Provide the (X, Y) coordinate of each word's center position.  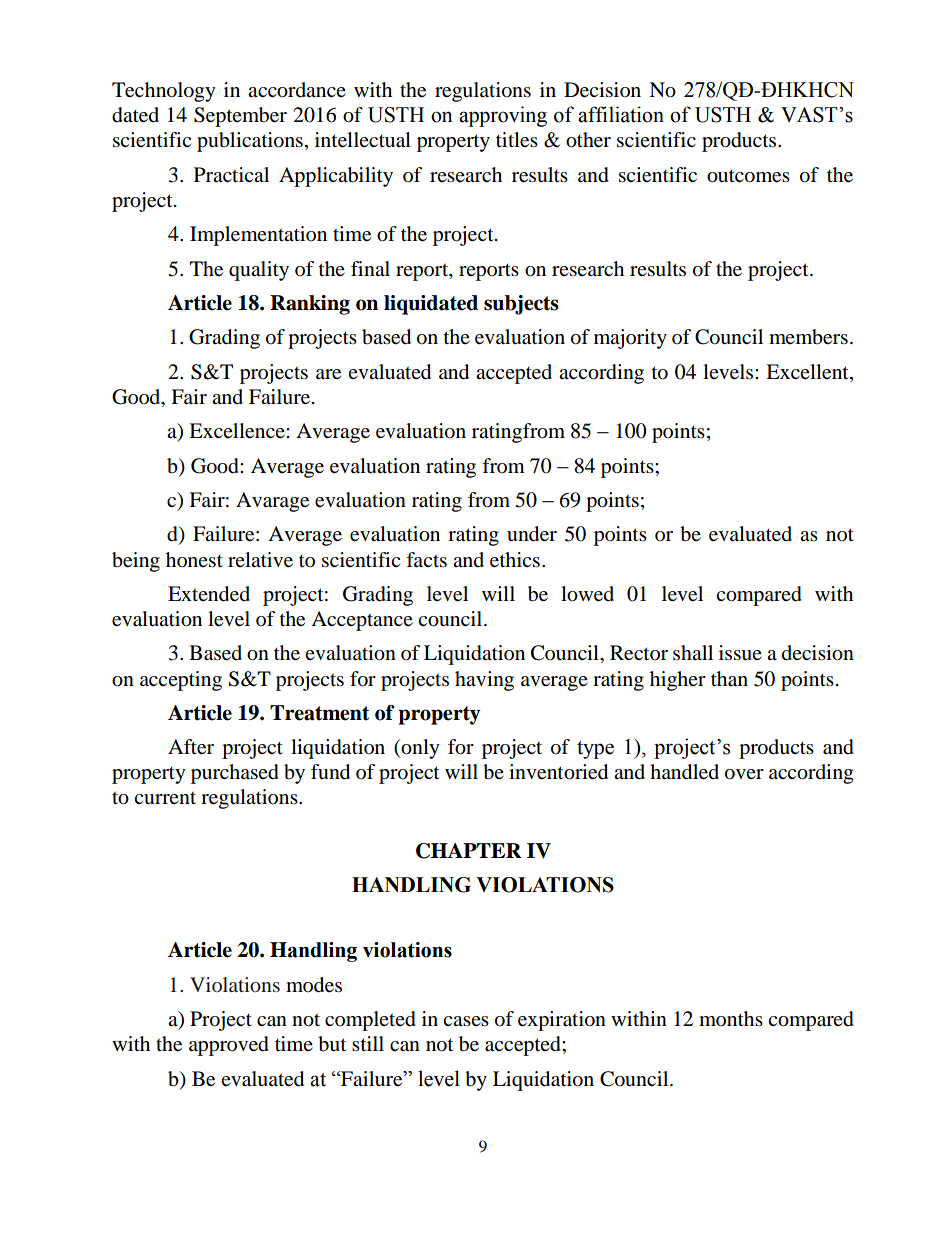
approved (229, 1046)
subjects (521, 305)
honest (194, 560)
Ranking (310, 305)
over (744, 774)
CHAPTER (469, 851)
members (808, 337)
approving (503, 116)
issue (740, 653)
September (240, 117)
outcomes (748, 176)
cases (466, 1021)
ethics (515, 560)
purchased (235, 774)
